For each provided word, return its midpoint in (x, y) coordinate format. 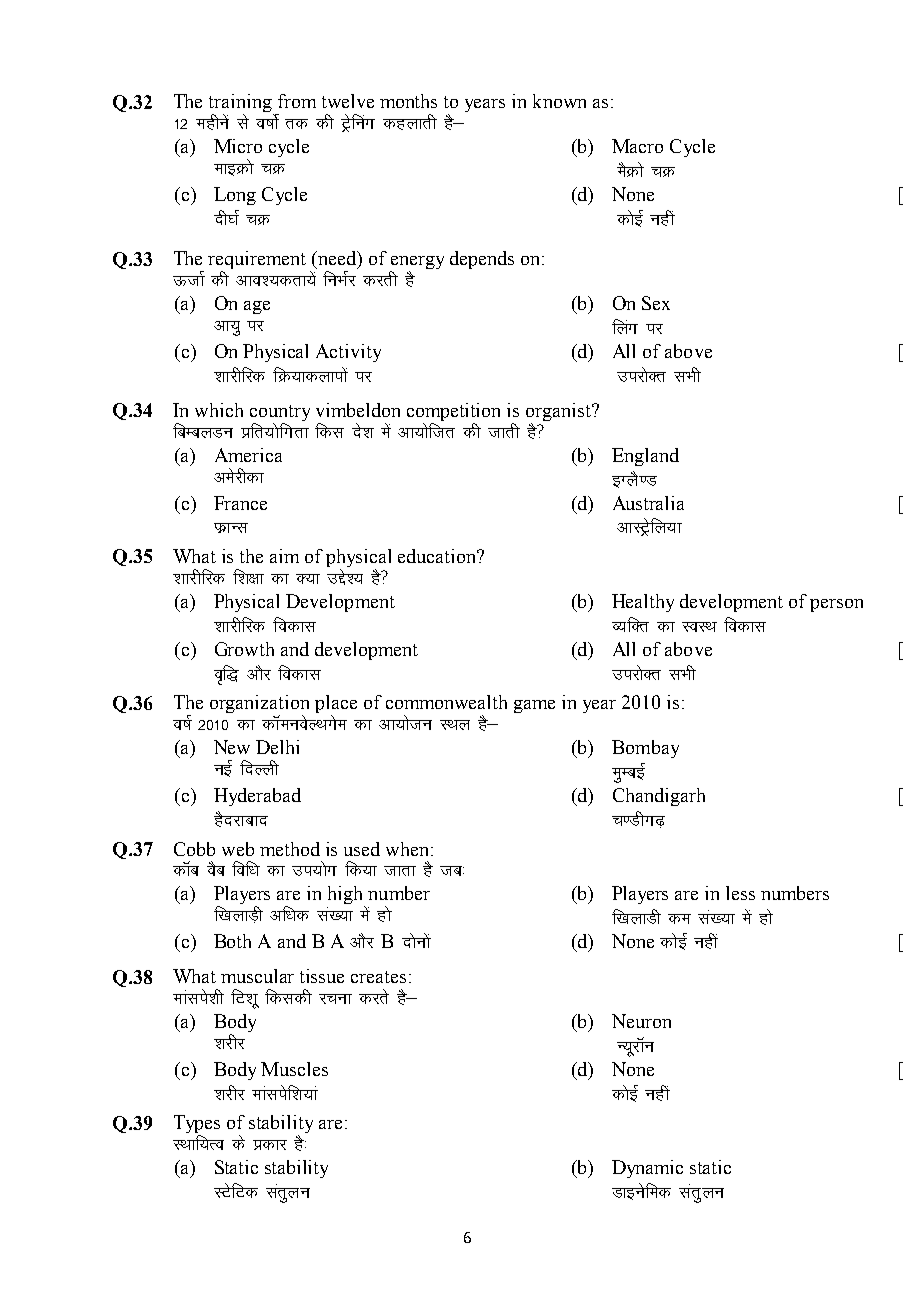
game (534, 706)
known (559, 101)
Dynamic (647, 1169)
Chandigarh (659, 797)
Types (197, 1125)
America (248, 455)
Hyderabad (257, 797)
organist (559, 413)
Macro (637, 146)
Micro (238, 146)
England (645, 457)
